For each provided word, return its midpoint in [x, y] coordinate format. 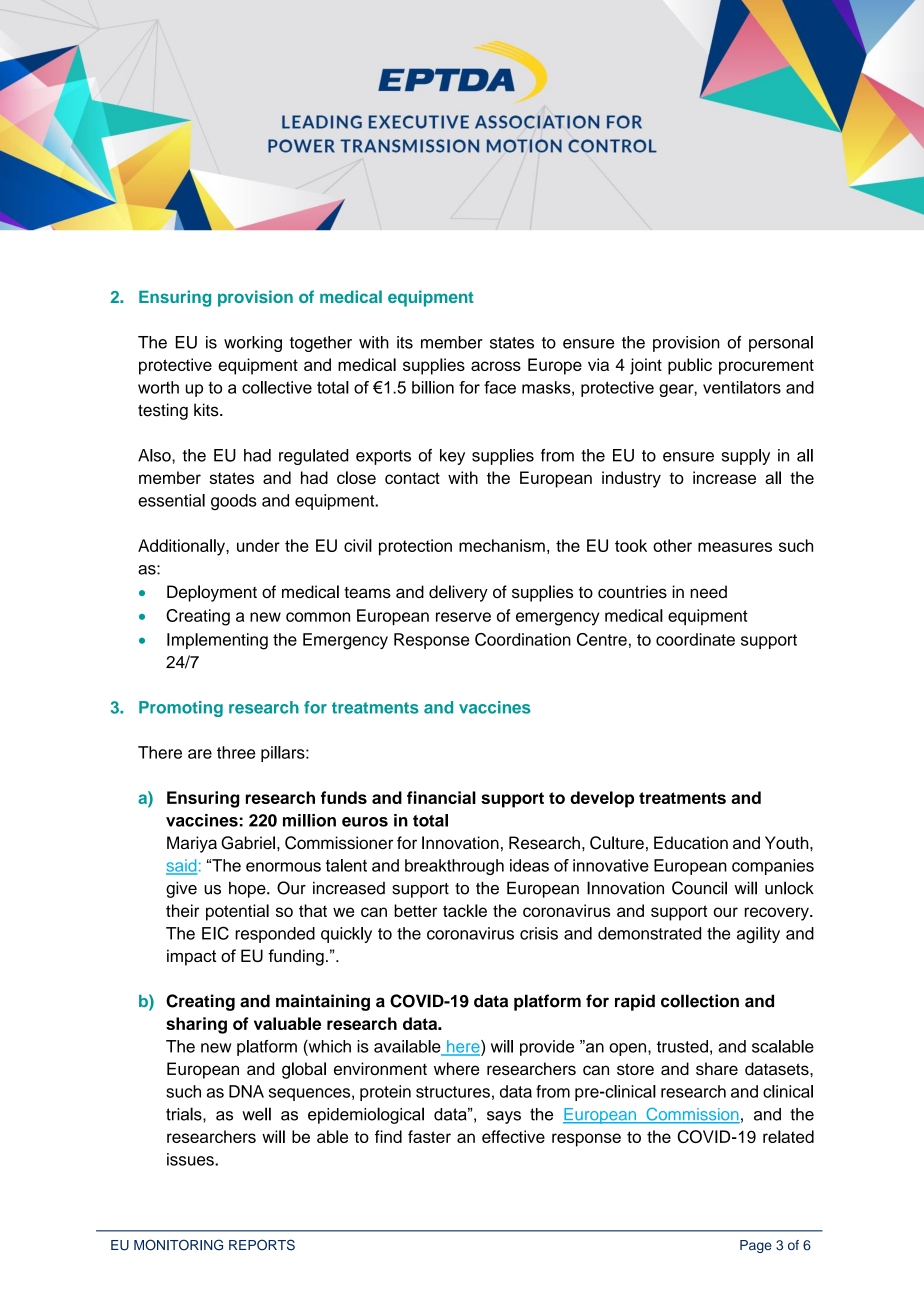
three [236, 752]
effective [513, 1136]
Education [691, 842]
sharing [196, 1025]
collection [700, 1001]
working [253, 344]
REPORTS [262, 1245]
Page [756, 1246]
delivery [458, 593]
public [690, 366]
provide [547, 1048]
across [496, 366]
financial [441, 797]
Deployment [212, 593]
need [708, 592]
